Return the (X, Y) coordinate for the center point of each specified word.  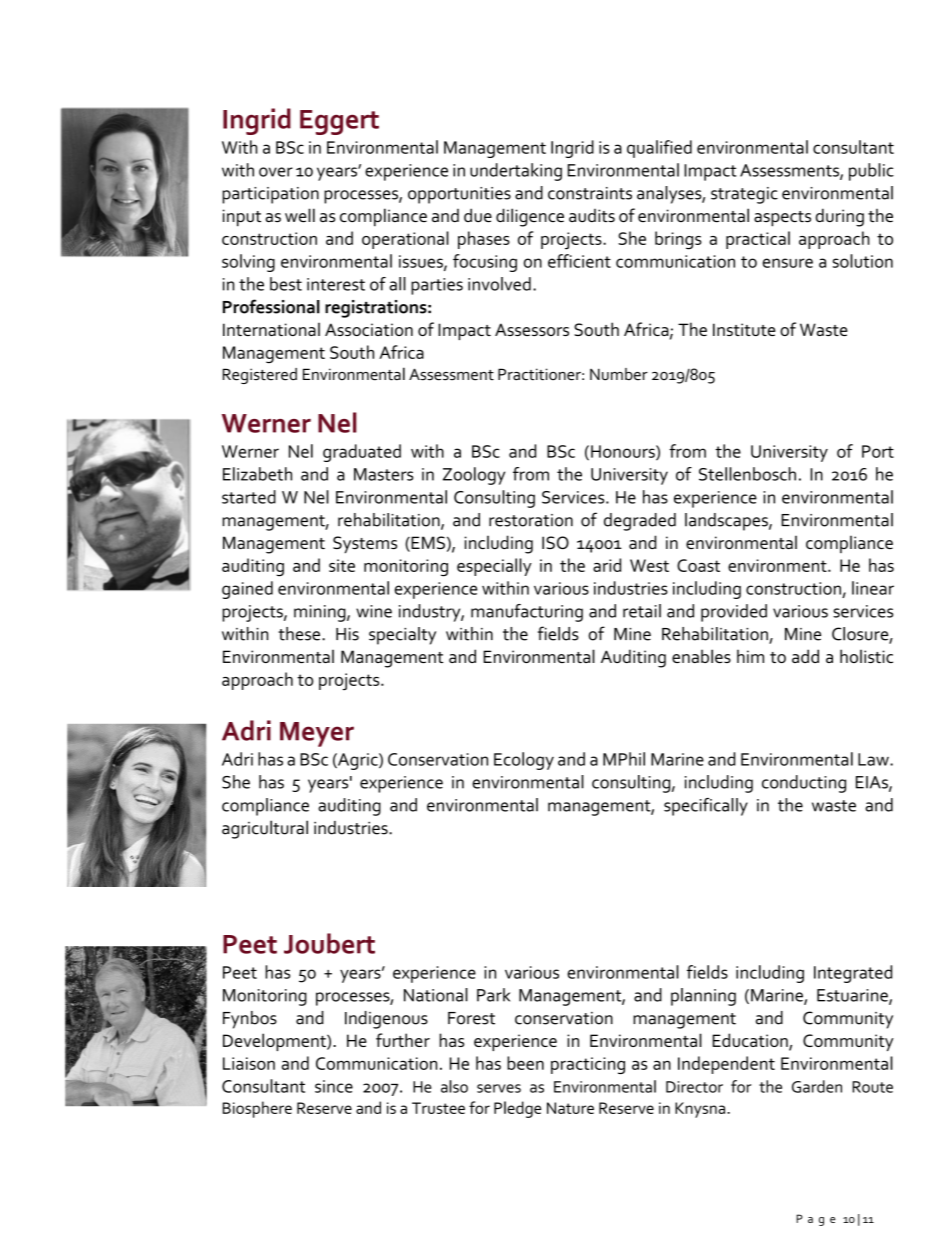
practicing (588, 1065)
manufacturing (527, 613)
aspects (782, 219)
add (805, 656)
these (299, 634)
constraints (590, 193)
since (334, 1086)
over (276, 172)
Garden (817, 1086)
